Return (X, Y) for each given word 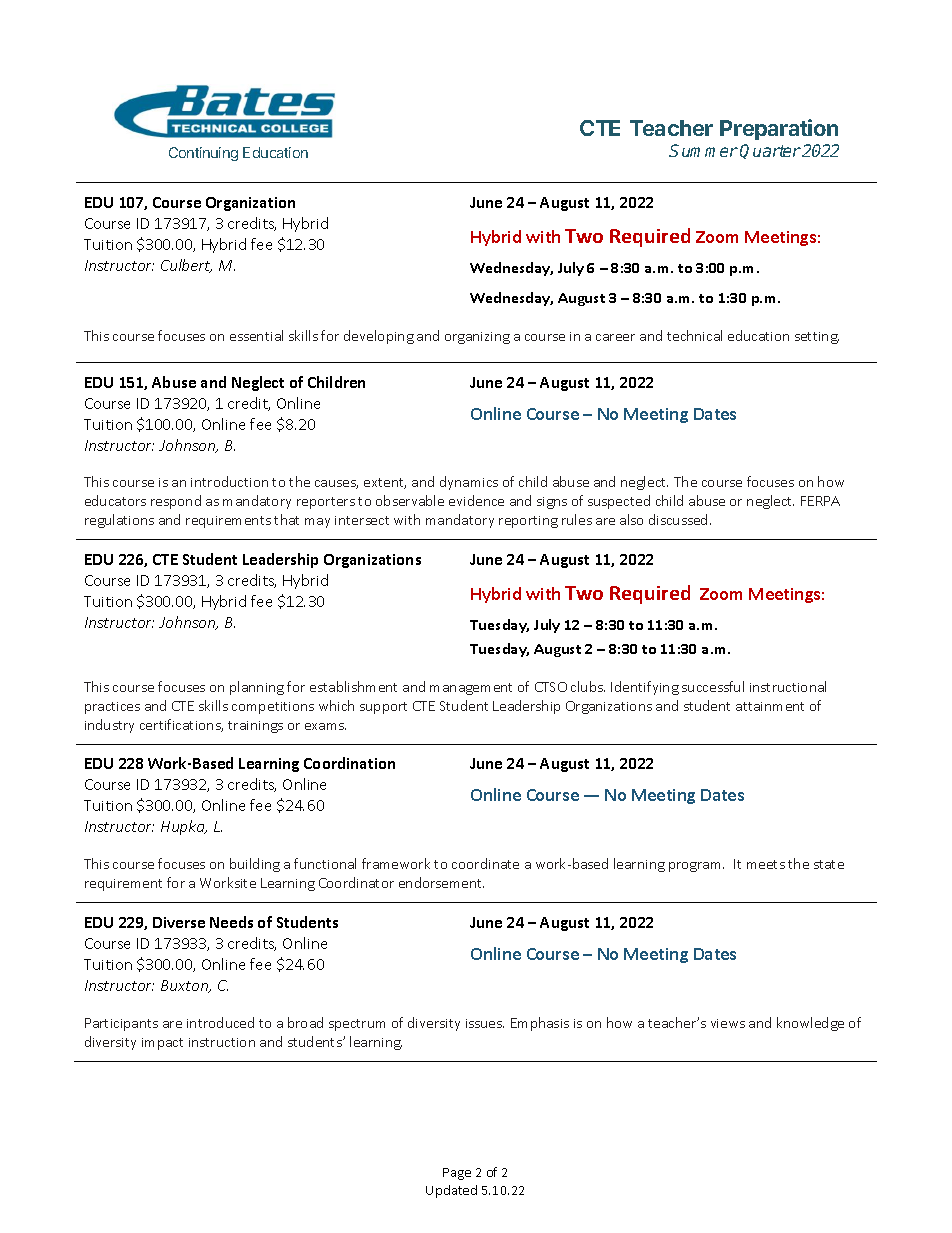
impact (162, 1044)
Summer (703, 150)
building (255, 865)
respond (176, 502)
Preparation (779, 129)
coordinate (485, 863)
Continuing (203, 154)
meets (766, 864)
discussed (678, 519)
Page (457, 1174)
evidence (476, 500)
